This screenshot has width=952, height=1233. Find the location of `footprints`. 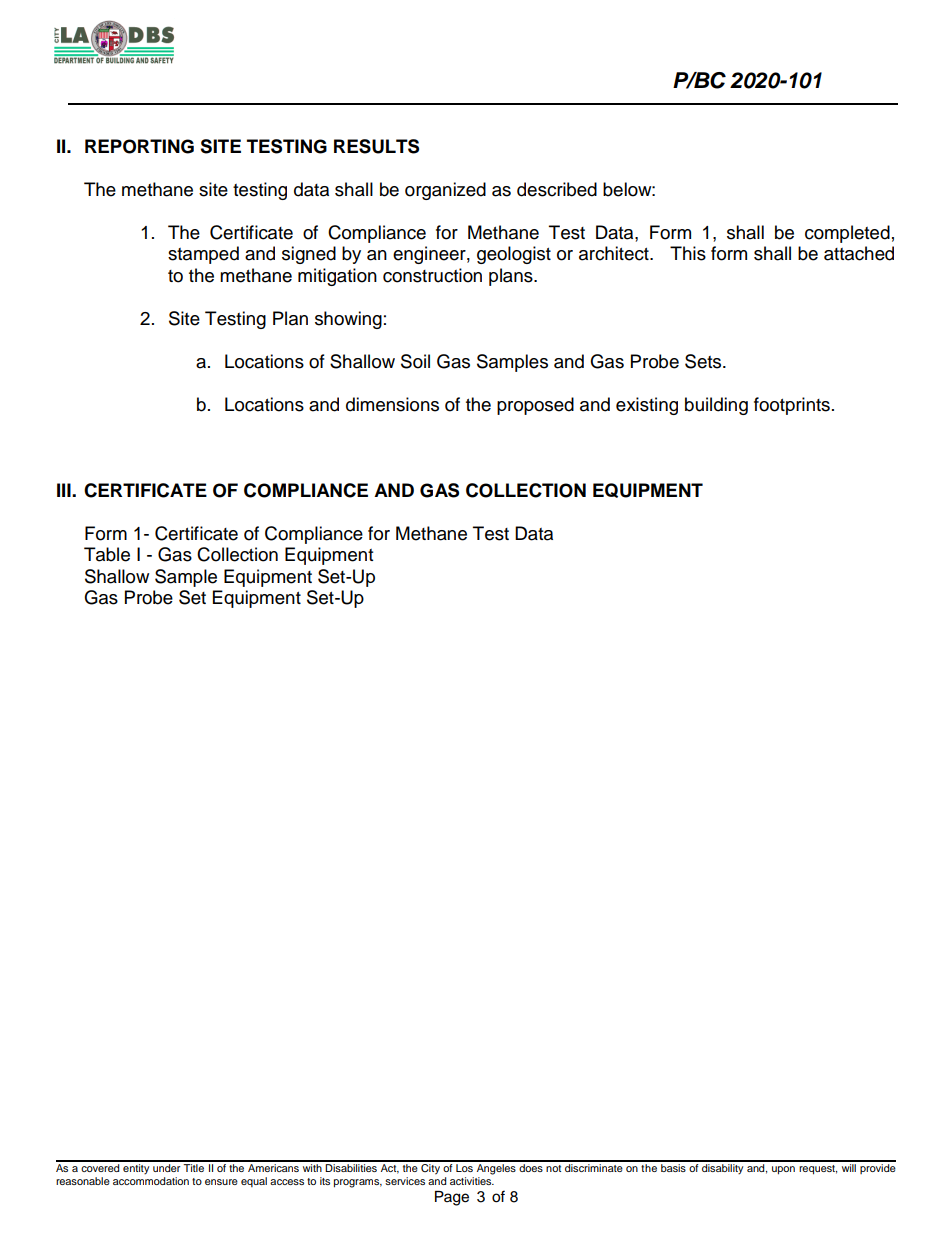

footprints is located at coordinates (792, 406).
